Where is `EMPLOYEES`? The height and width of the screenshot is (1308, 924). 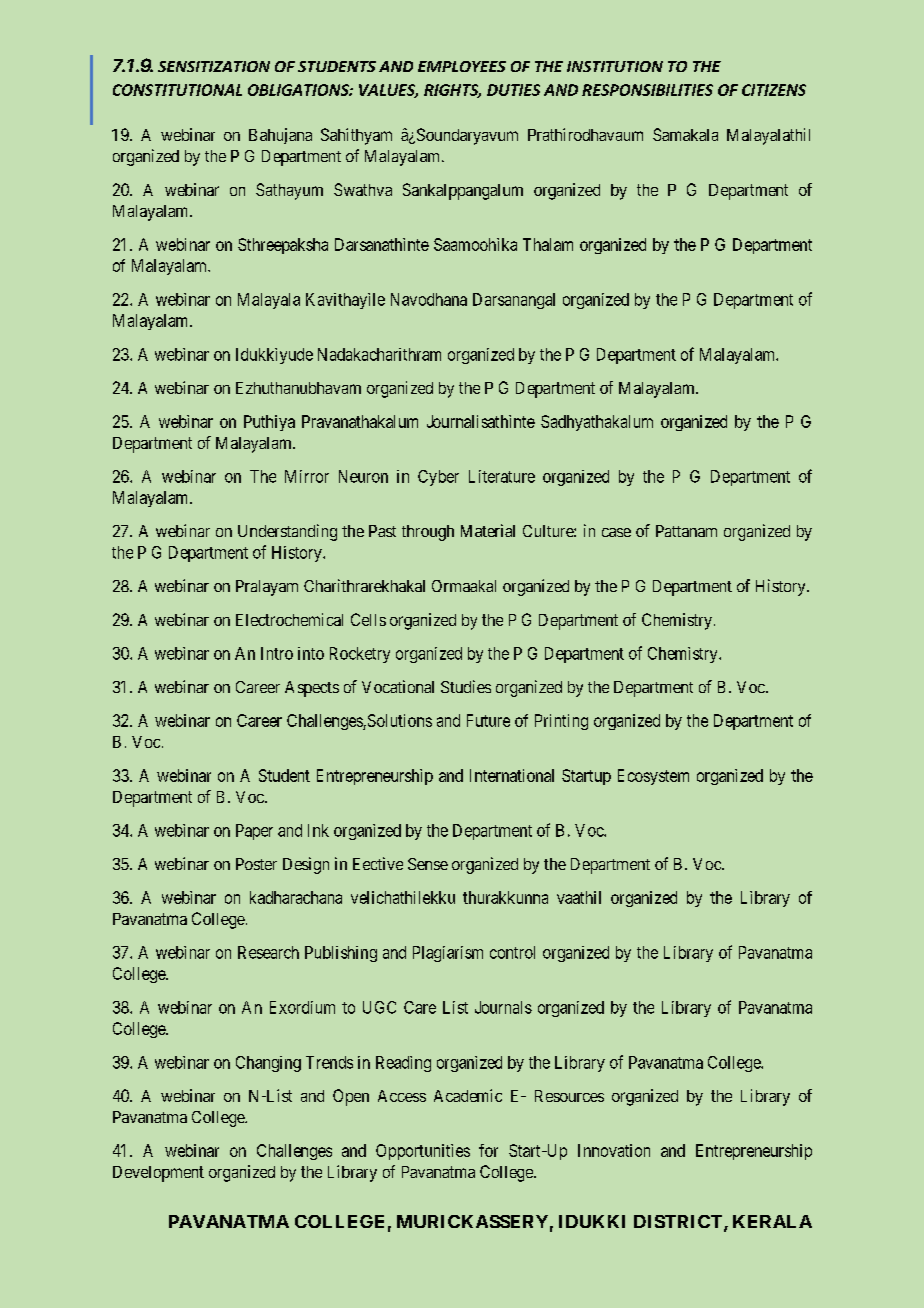
EMPLOYEES is located at coordinates (462, 66).
